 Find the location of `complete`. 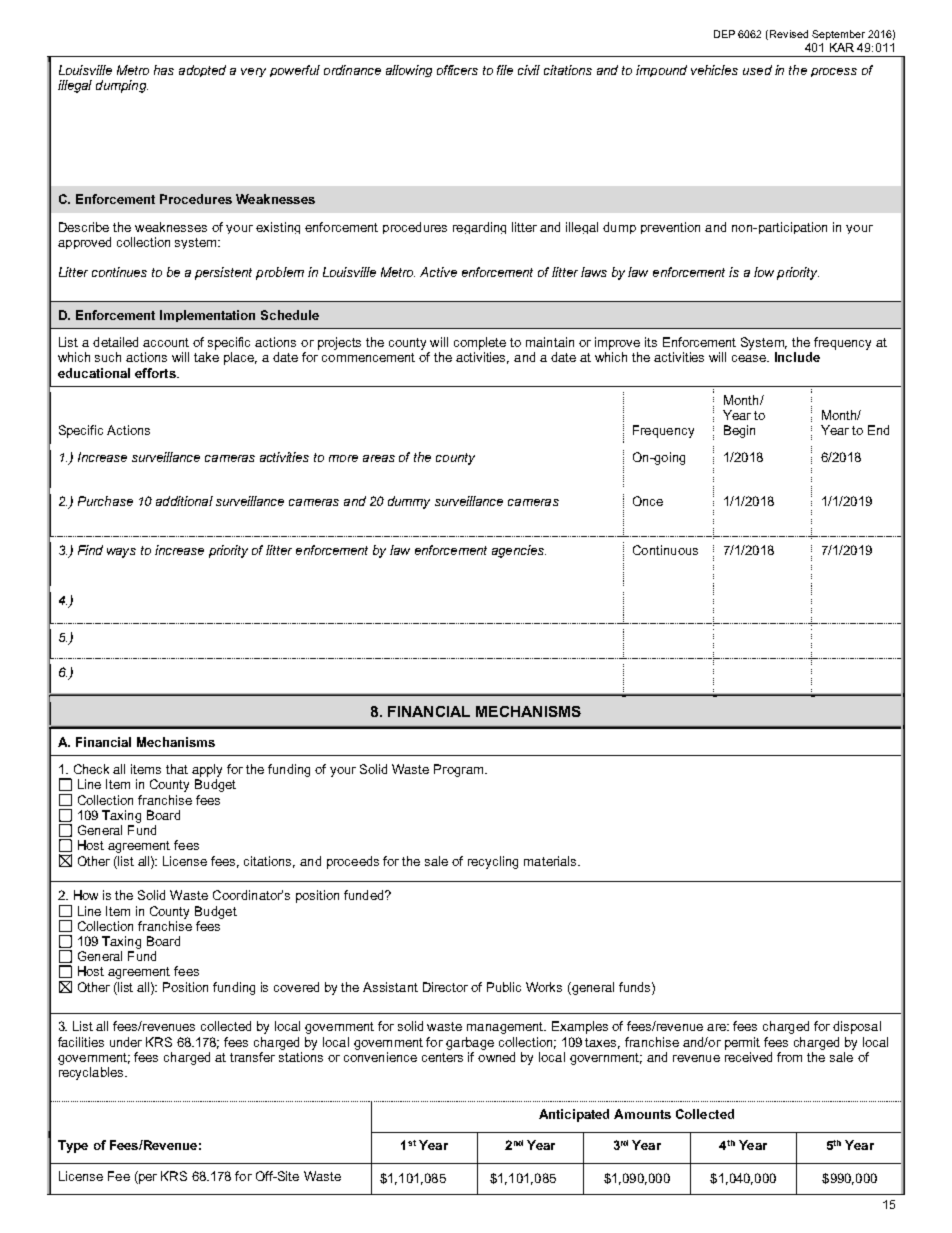

complete is located at coordinates (480, 343).
